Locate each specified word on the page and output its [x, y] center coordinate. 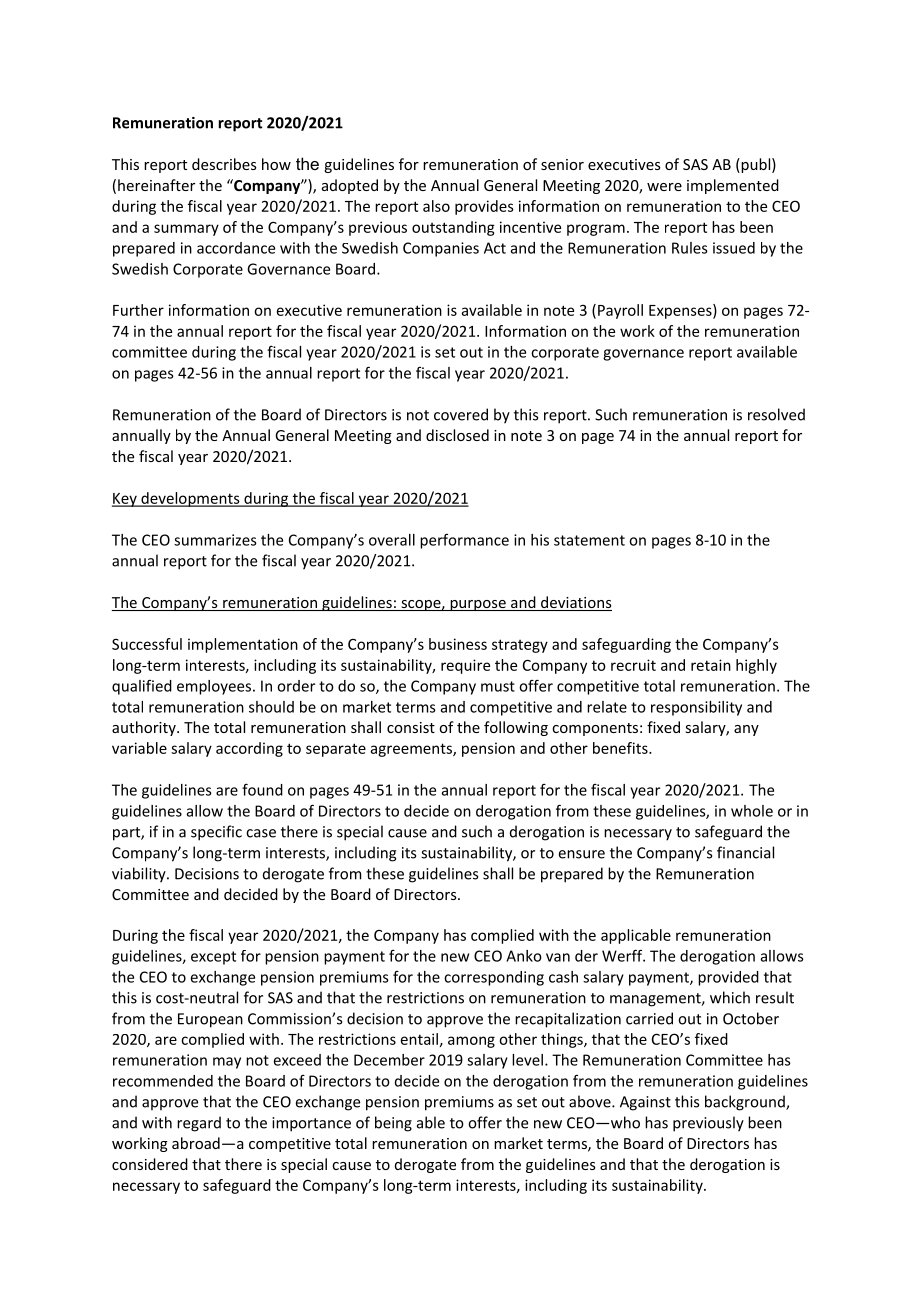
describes [224, 164]
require [465, 666]
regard [199, 1124]
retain [711, 665]
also [436, 206]
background [746, 1103]
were [664, 187]
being [393, 1124]
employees [214, 687]
